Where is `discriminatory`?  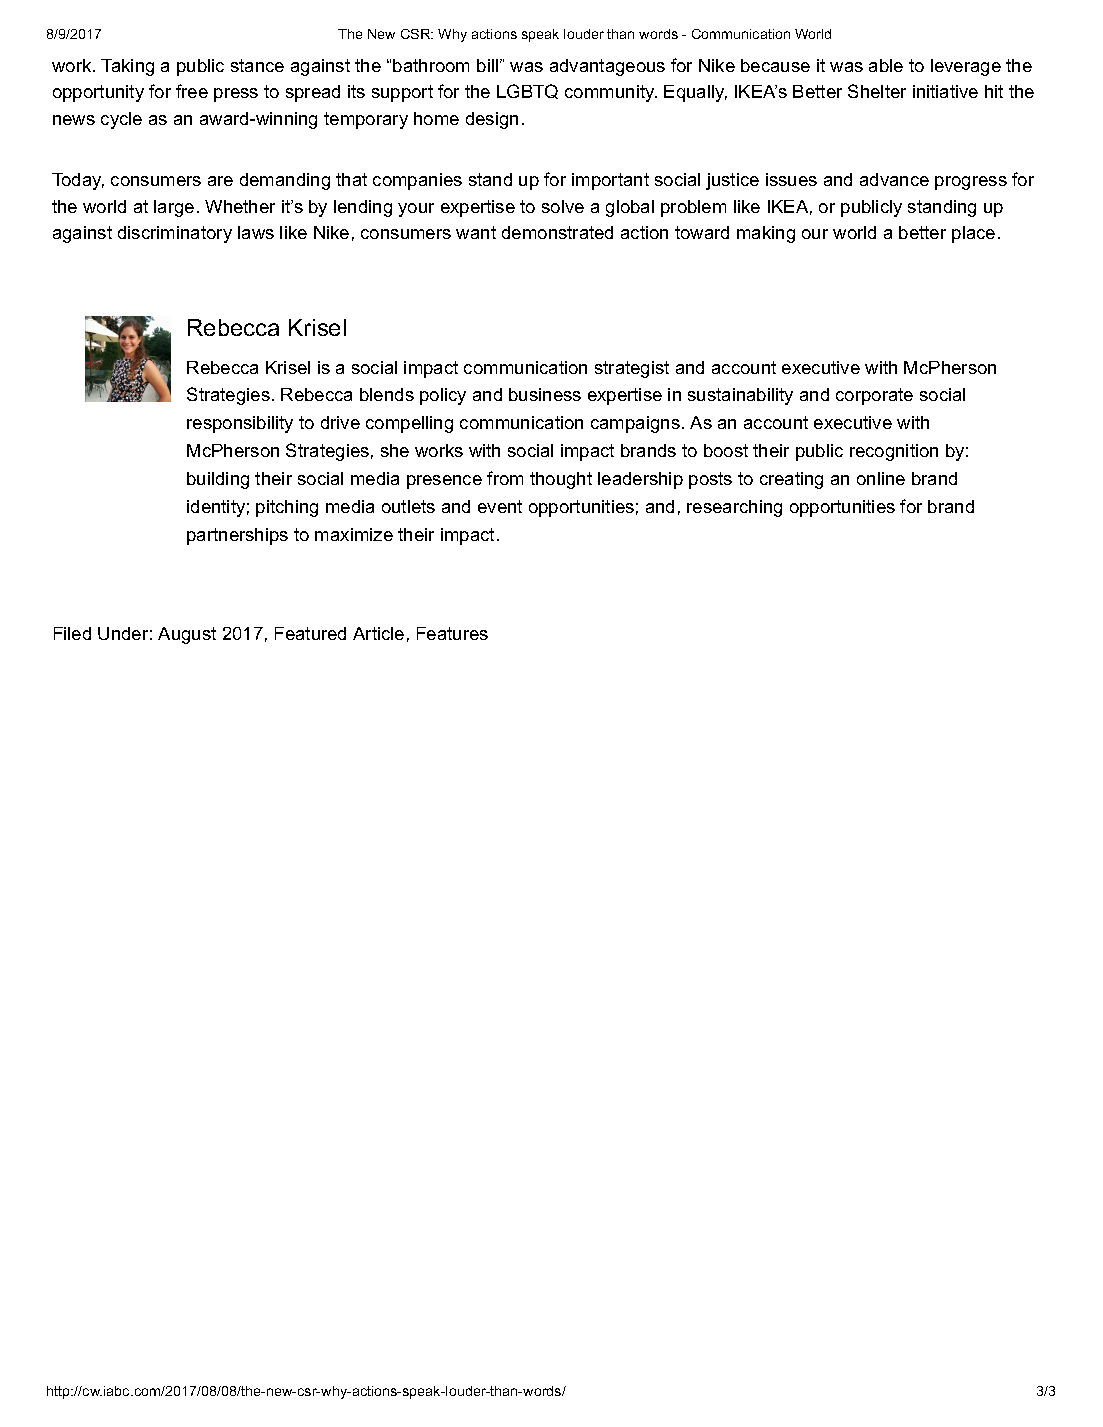 discriminatory is located at coordinates (175, 234).
